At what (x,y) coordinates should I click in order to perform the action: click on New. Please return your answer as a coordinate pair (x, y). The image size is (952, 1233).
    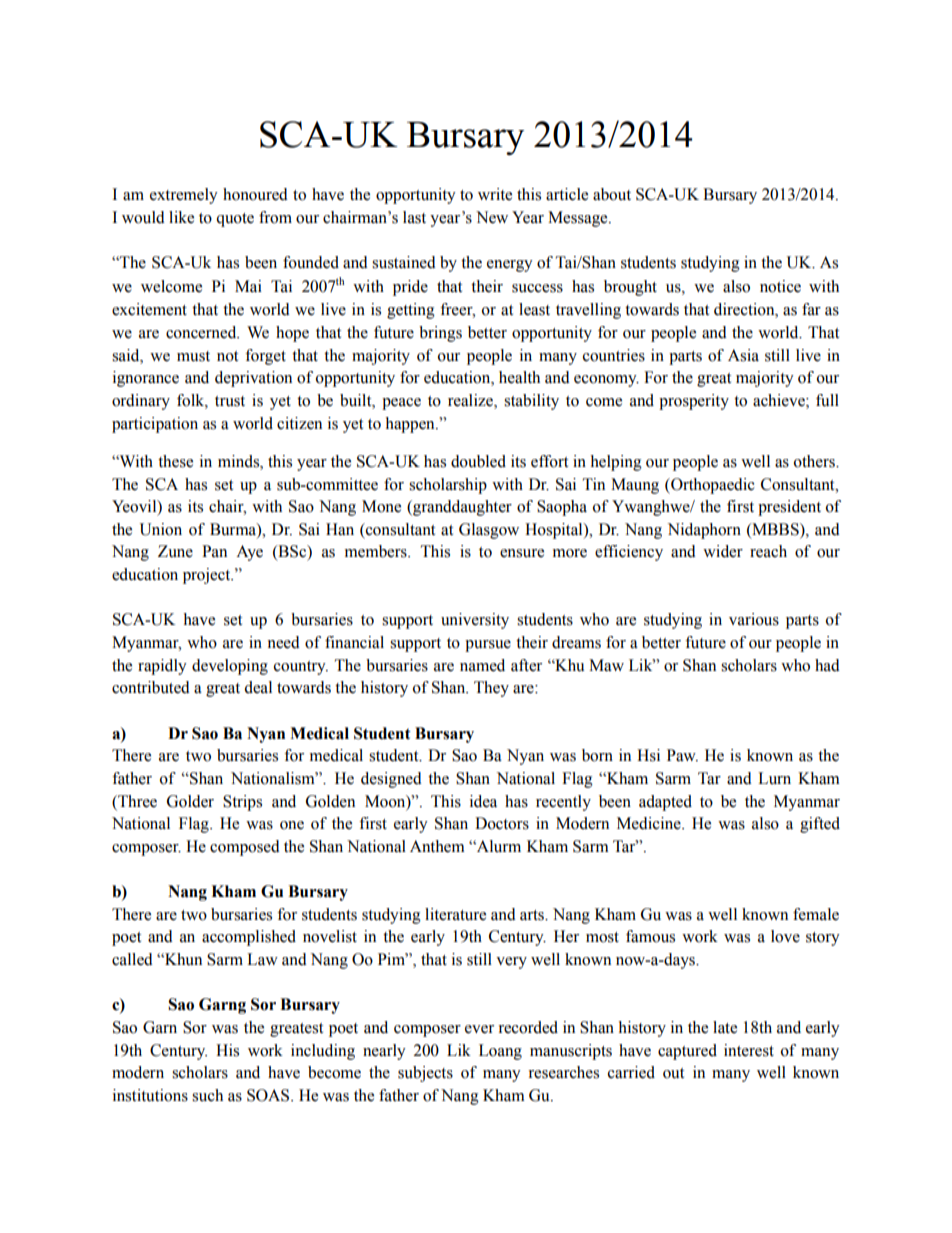
    Looking at the image, I should click on (492, 217).
